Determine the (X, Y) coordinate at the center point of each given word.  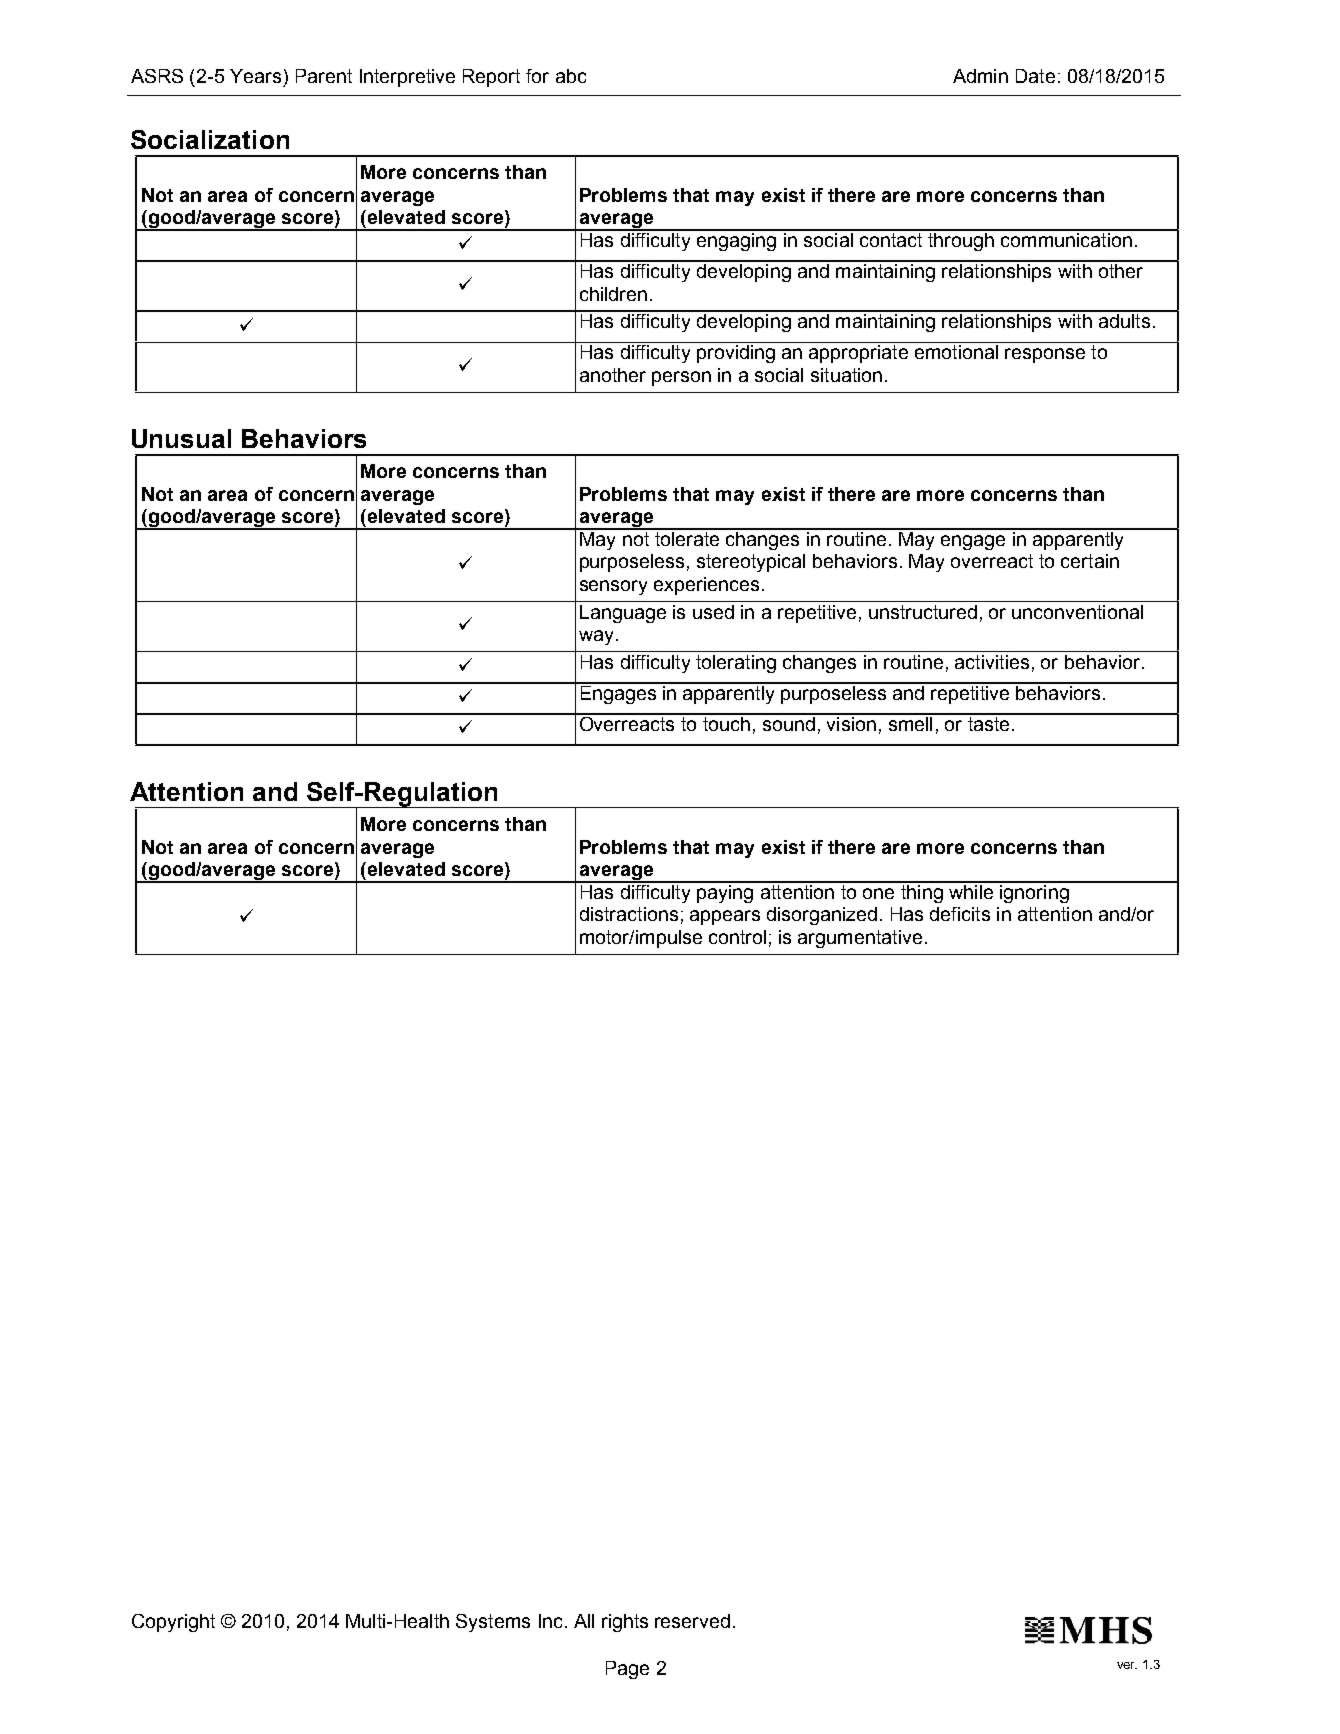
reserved (692, 1621)
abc (571, 76)
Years (255, 76)
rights (625, 1623)
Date (1035, 76)
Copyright (173, 1623)
